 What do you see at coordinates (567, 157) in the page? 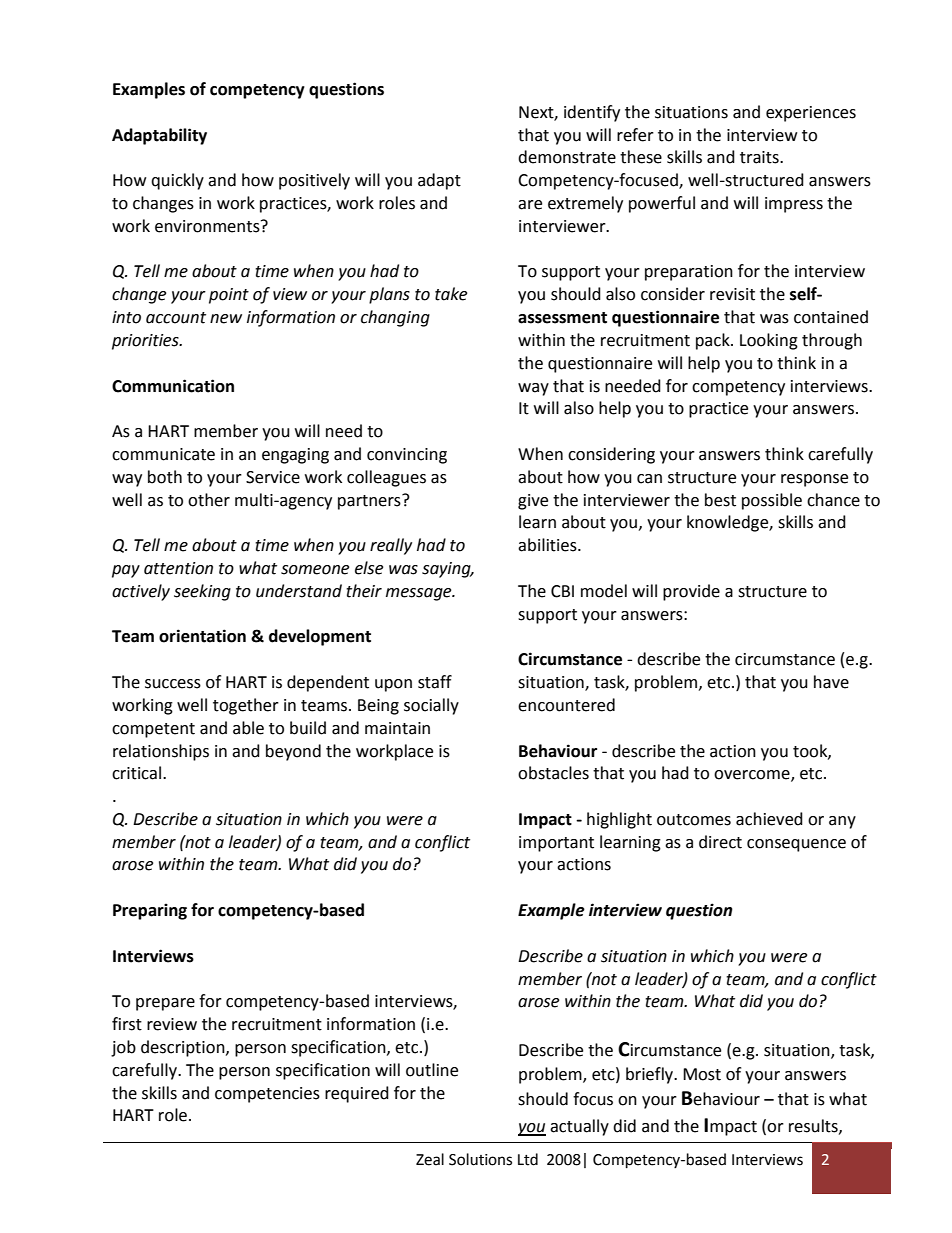
I see `demonstrate` at bounding box center [567, 157].
